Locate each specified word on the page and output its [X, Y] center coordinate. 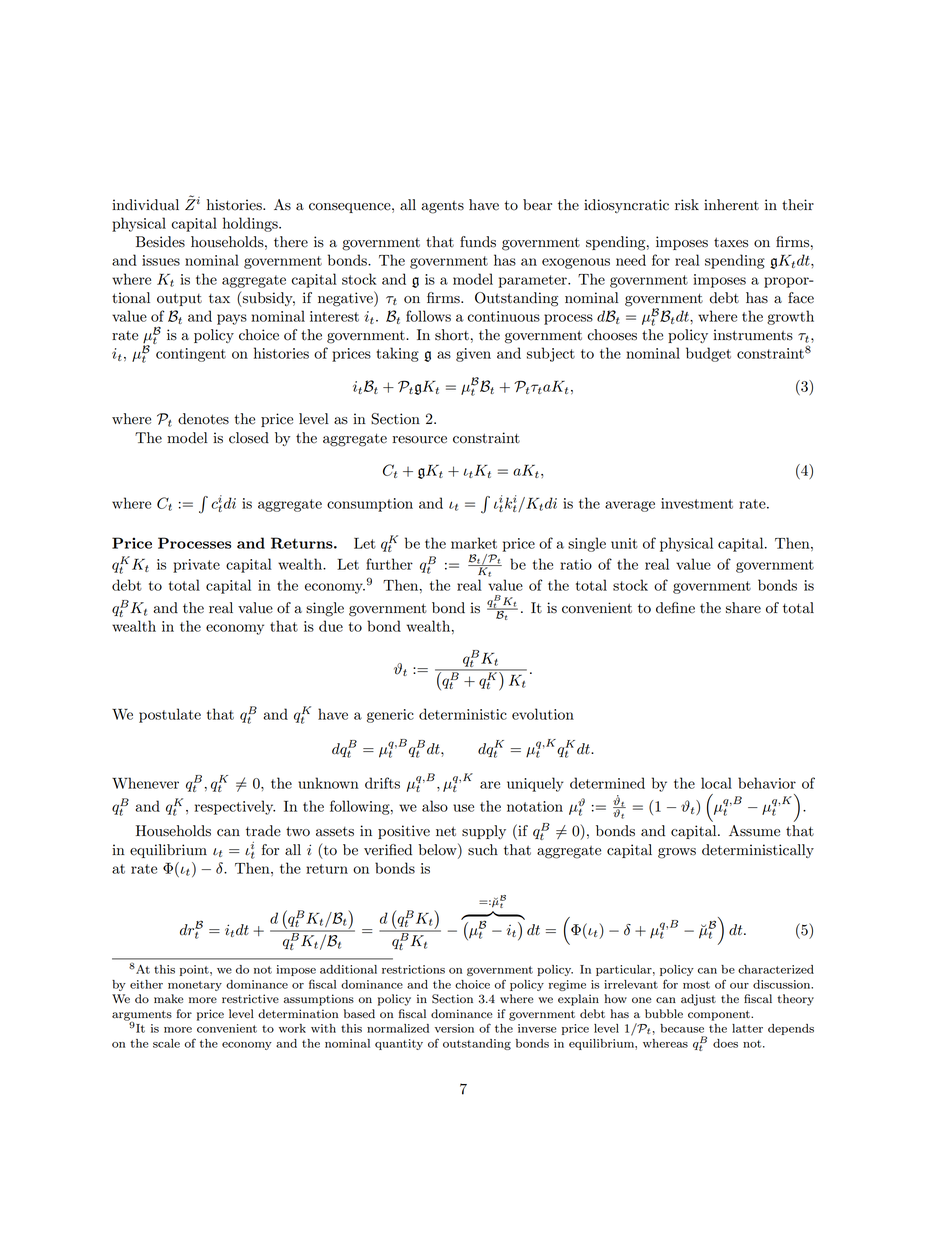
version [454, 1028]
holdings [251, 224]
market [474, 543]
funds [478, 242]
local [716, 783]
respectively [235, 807]
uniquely [535, 784]
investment [697, 503]
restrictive [250, 998]
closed [249, 438]
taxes [731, 242]
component [720, 1015]
